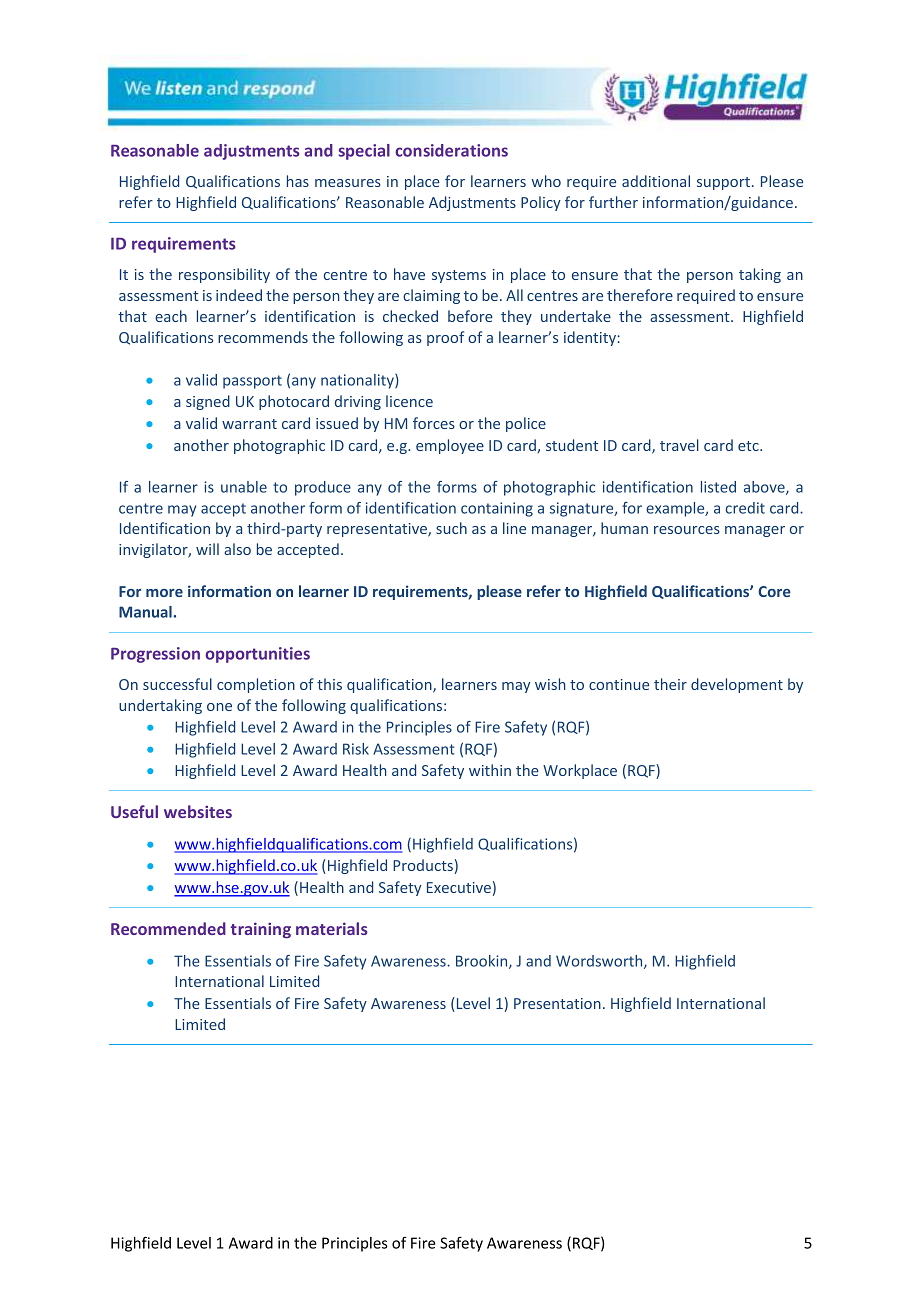 Image resolution: width=924 pixels, height=1308 pixels. Describe the element at coordinates (445, 338) in the document. I see `proof` at that location.
